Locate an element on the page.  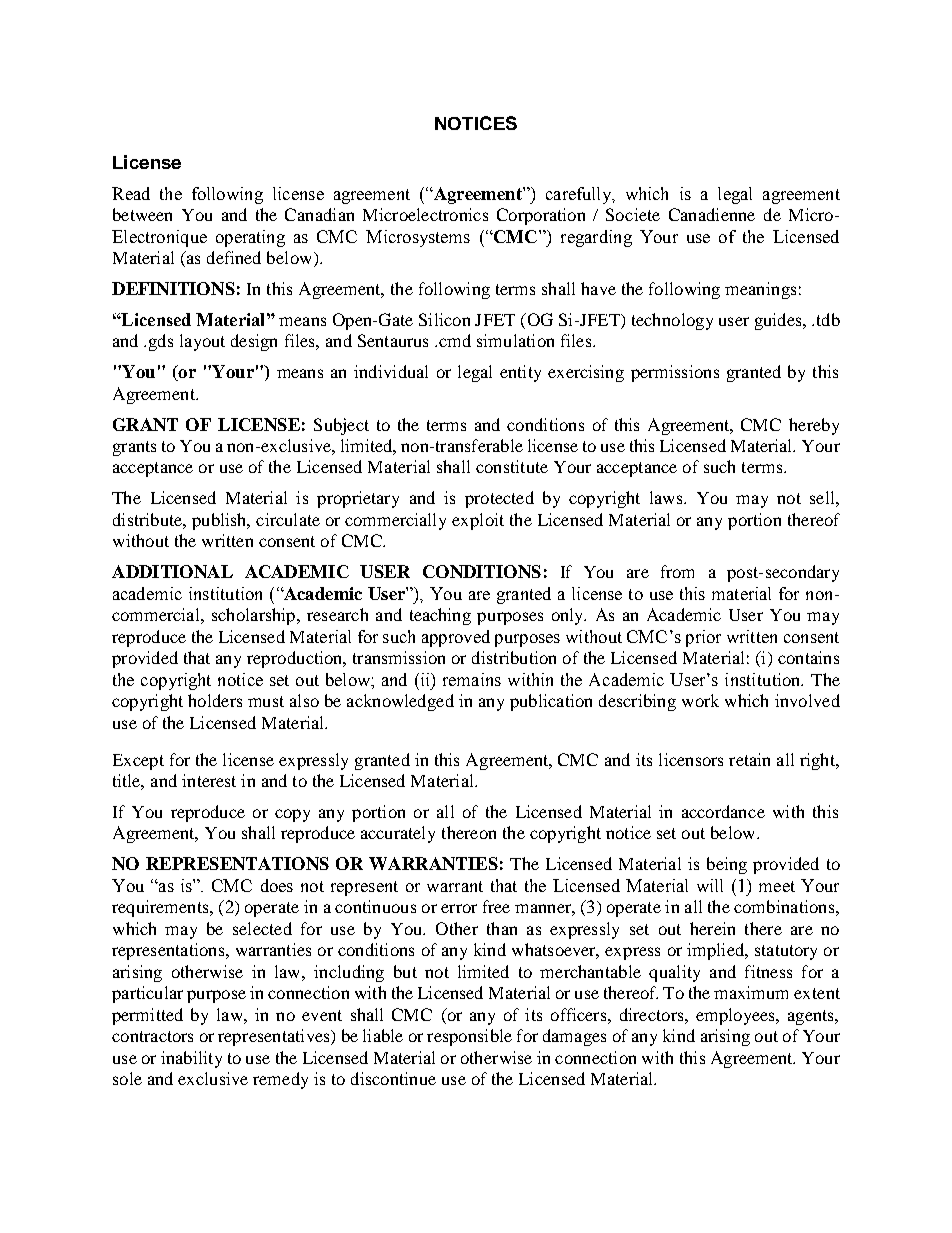
prior is located at coordinates (703, 638).
